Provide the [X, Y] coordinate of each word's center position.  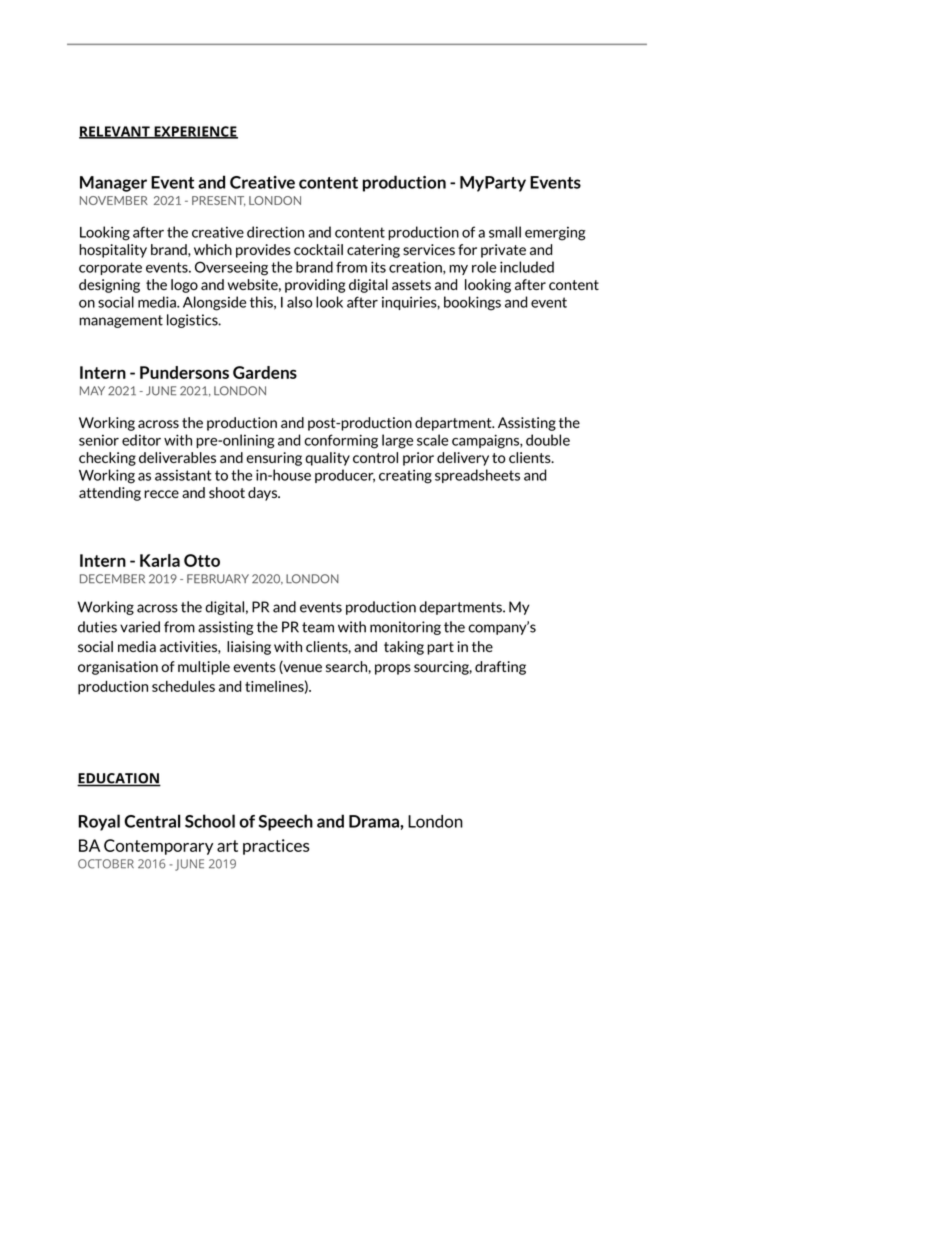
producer [345, 476]
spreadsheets [477, 476]
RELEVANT [115, 132]
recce [161, 494]
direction [275, 232]
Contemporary [158, 847]
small [505, 232]
